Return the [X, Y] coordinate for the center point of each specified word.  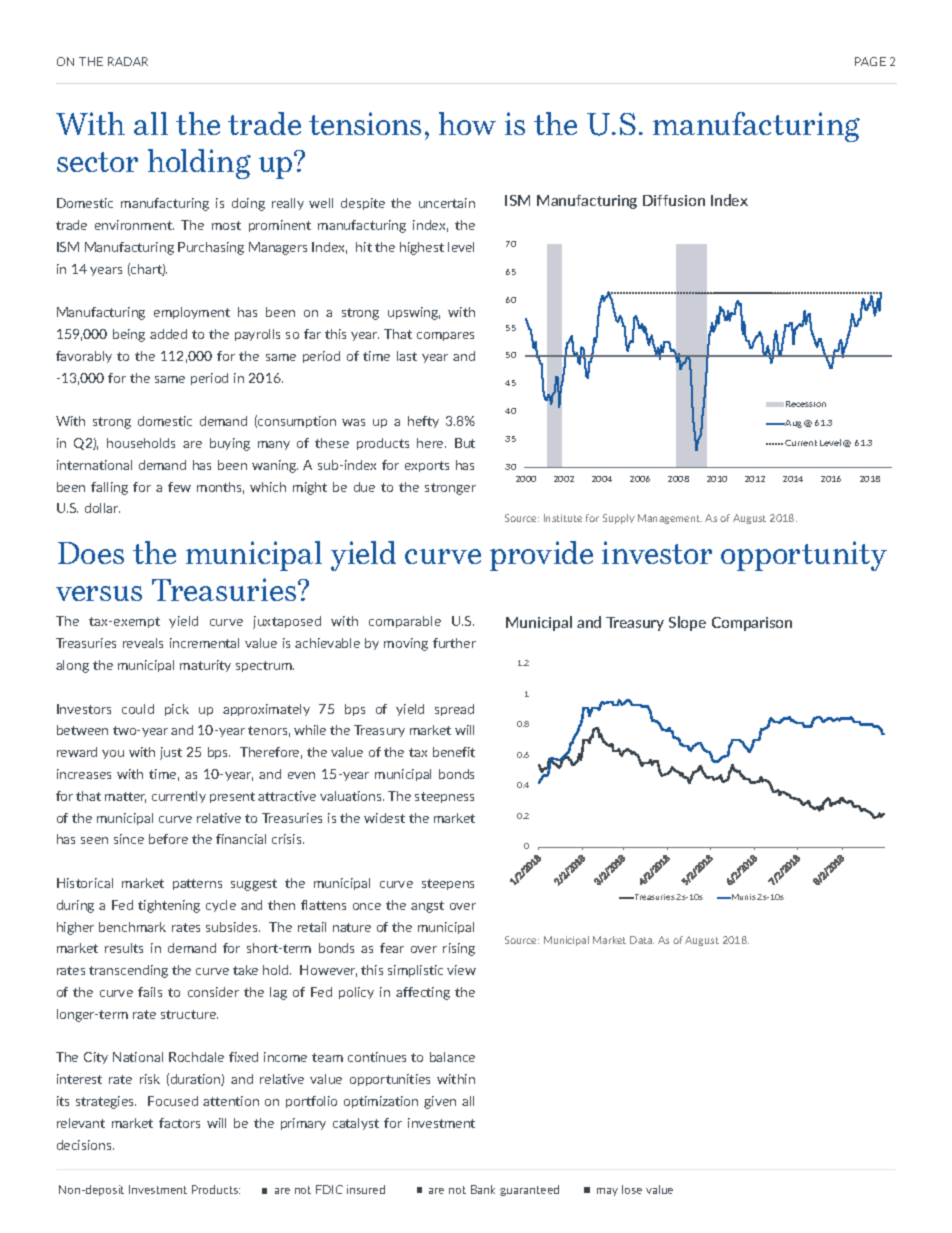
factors [179, 1123]
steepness [444, 797]
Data [642, 940]
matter [125, 797]
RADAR [128, 61]
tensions [365, 123]
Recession [806, 404]
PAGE [870, 61]
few [179, 487]
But [465, 443]
